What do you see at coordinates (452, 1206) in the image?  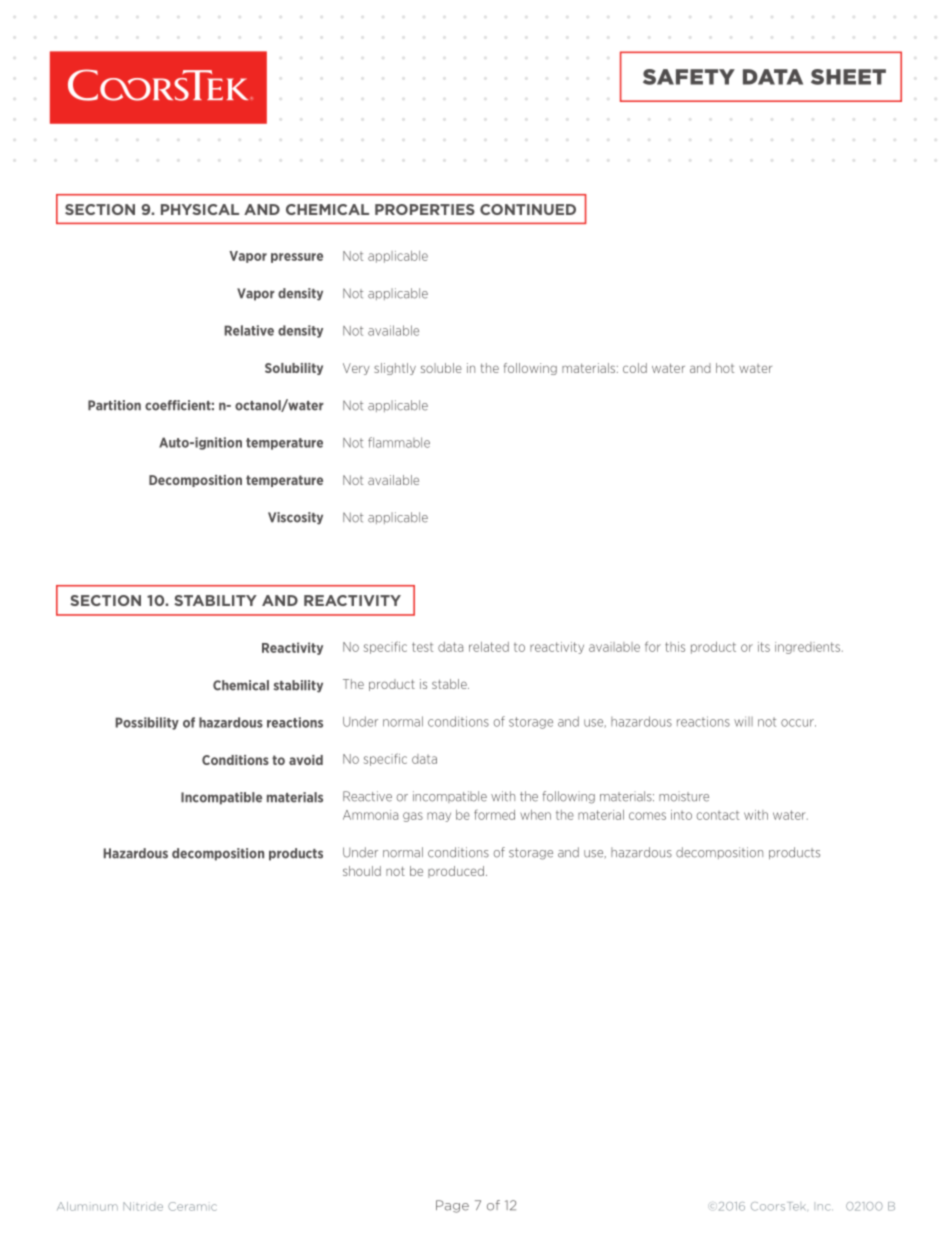 I see `Page` at bounding box center [452, 1206].
